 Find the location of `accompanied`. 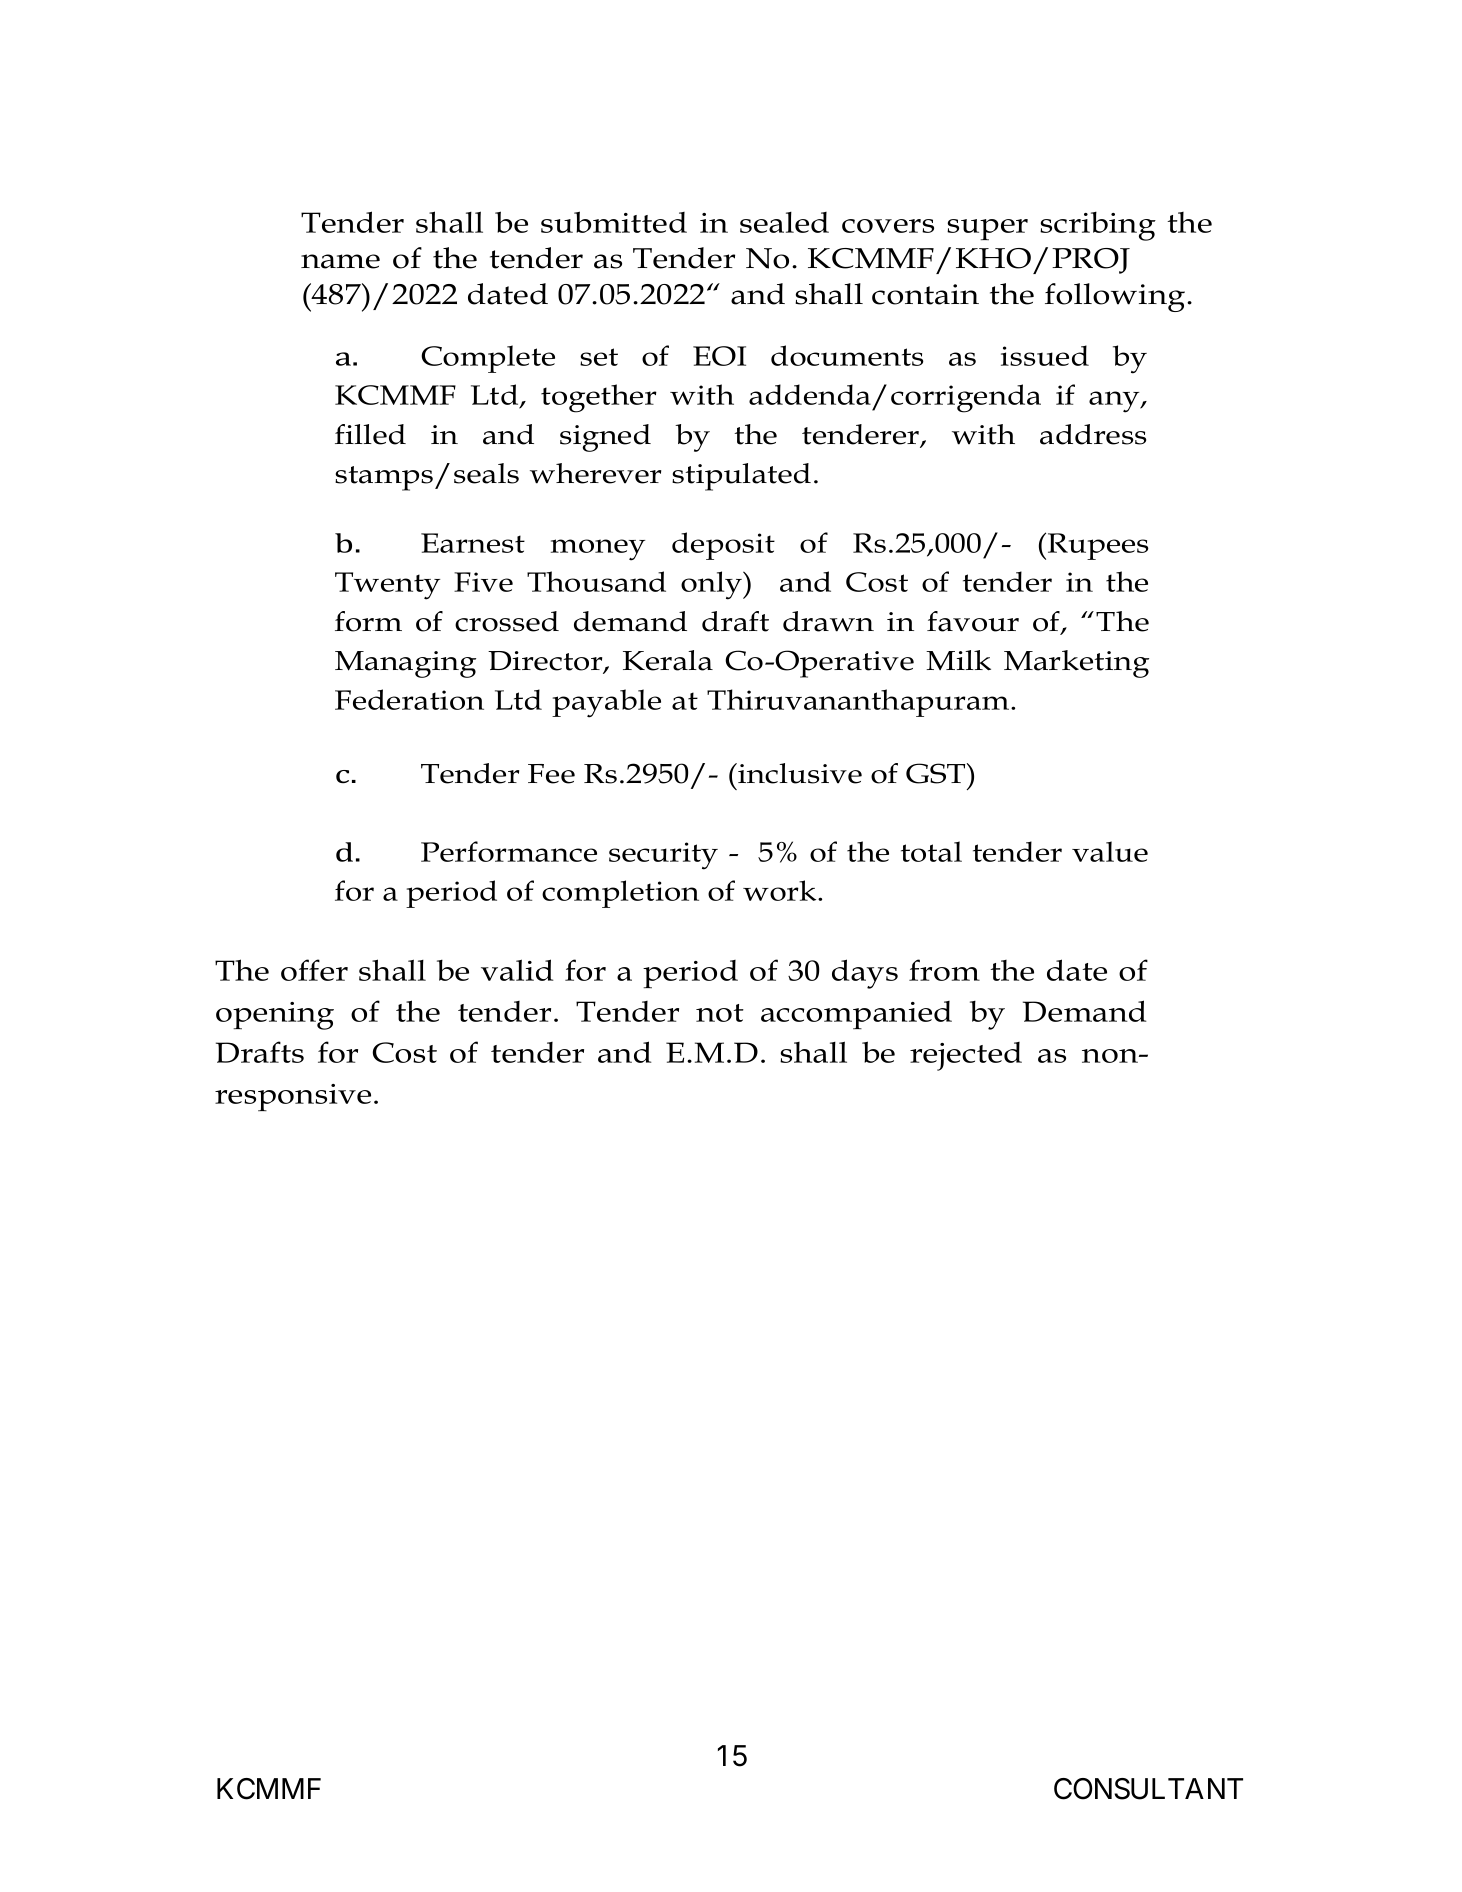

accompanied is located at coordinates (856, 1015).
